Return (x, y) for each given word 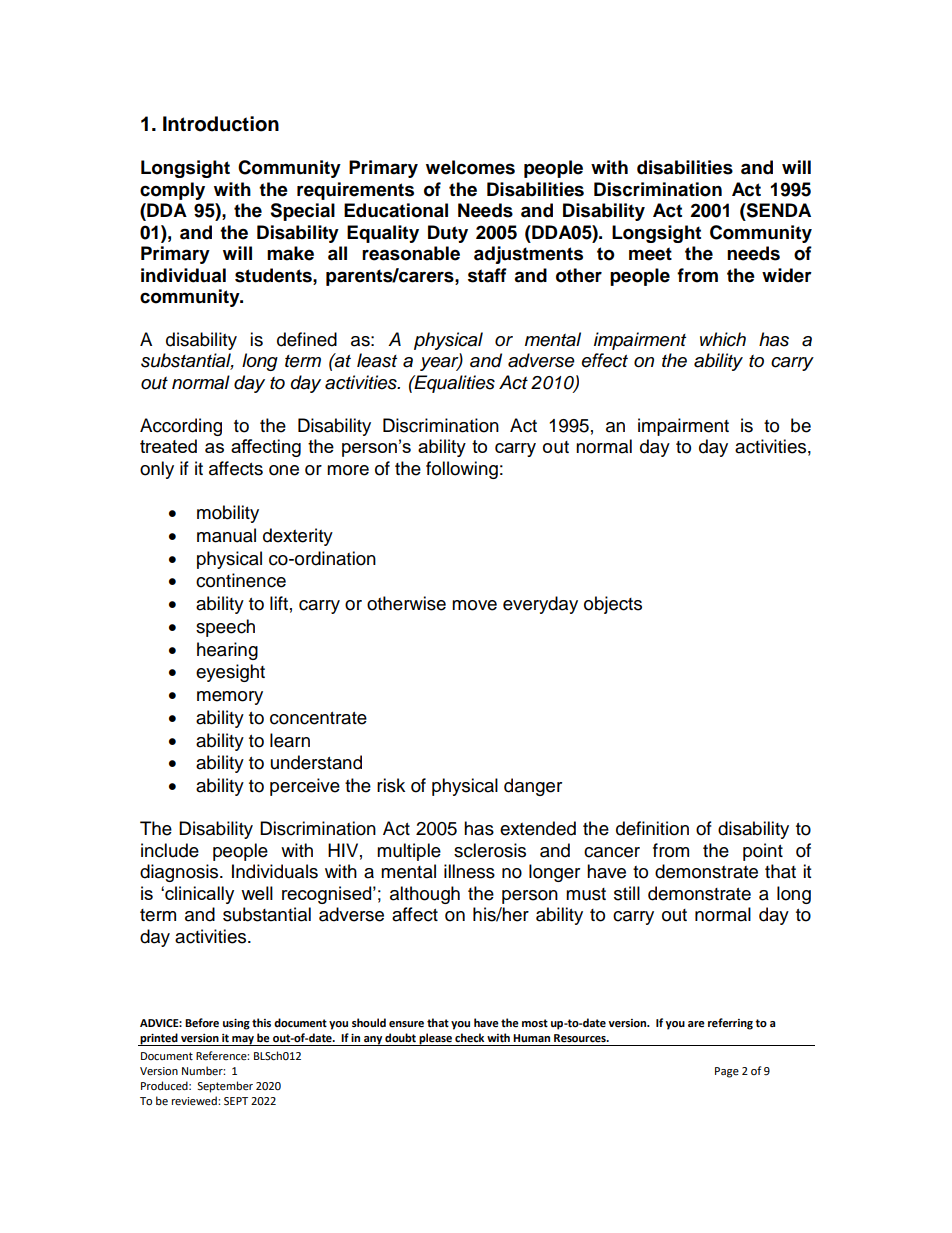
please (435, 1039)
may (243, 1041)
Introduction (221, 124)
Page (727, 1072)
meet (650, 254)
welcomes (470, 167)
